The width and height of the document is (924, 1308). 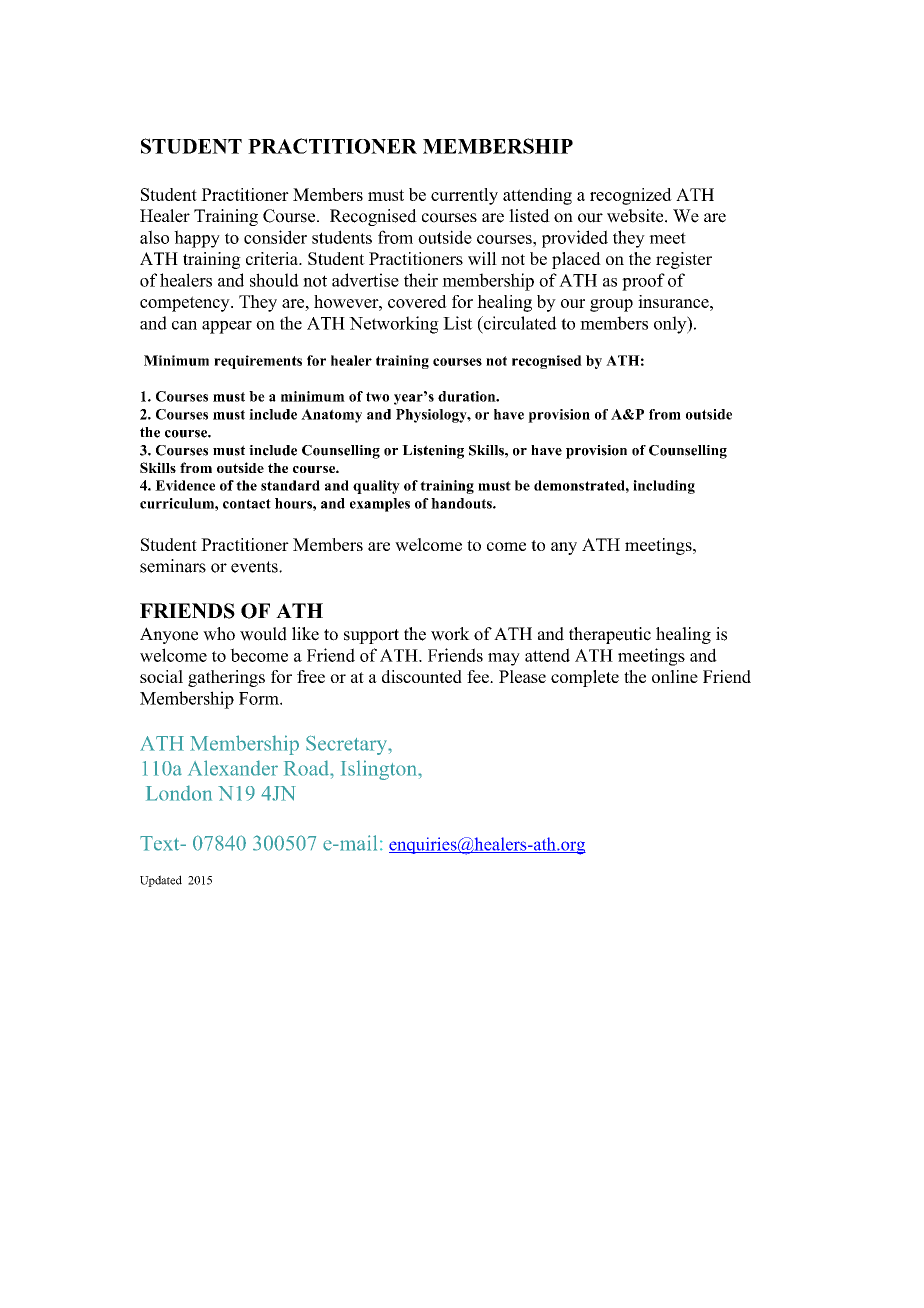 What do you see at coordinates (219, 634) in the document?
I see `who` at bounding box center [219, 634].
